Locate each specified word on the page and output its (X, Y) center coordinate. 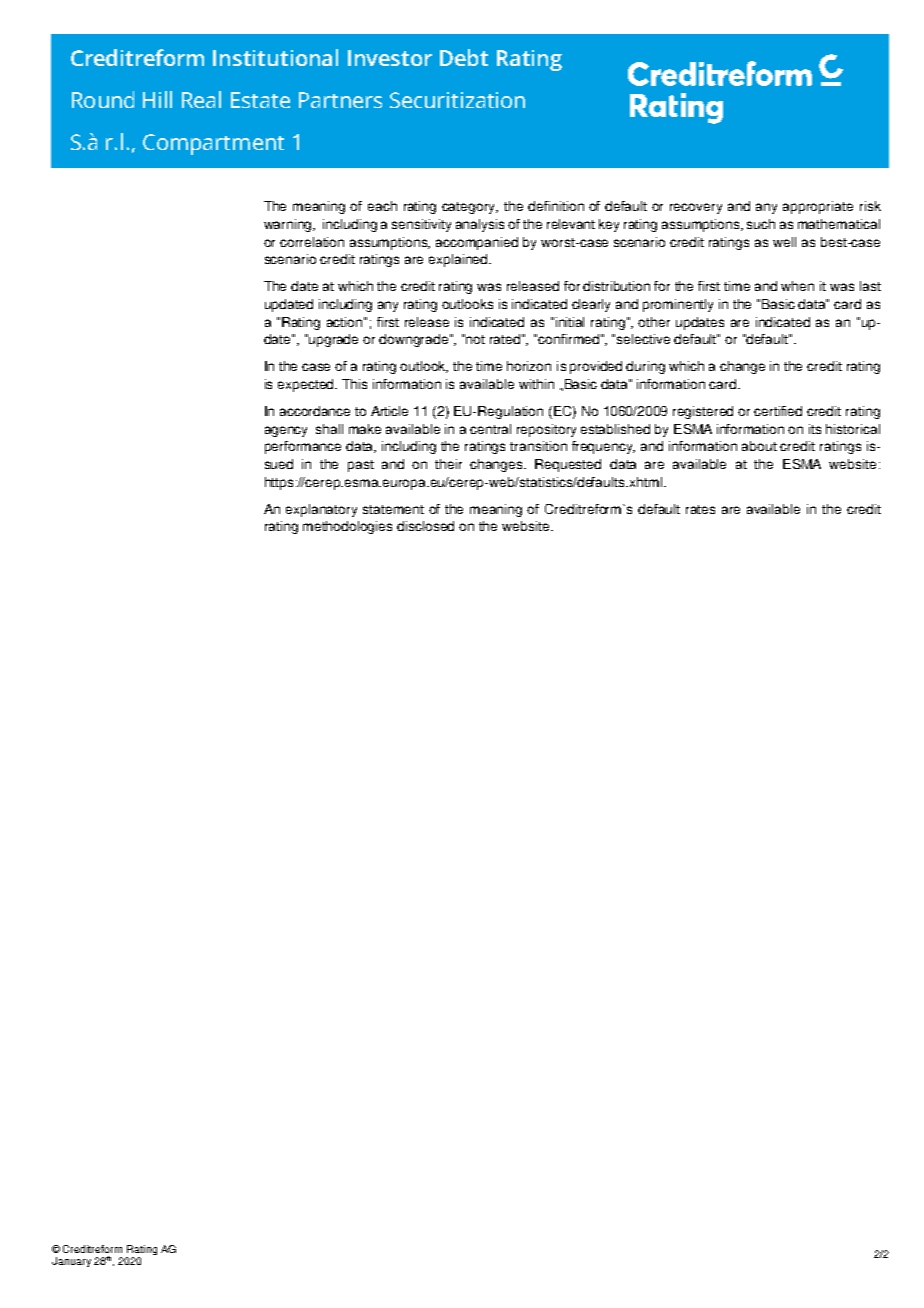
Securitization (457, 100)
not (475, 339)
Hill (157, 99)
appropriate (818, 207)
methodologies (347, 527)
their (448, 464)
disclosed (425, 526)
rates (700, 509)
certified (778, 411)
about (759, 446)
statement (393, 509)
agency (286, 431)
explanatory (321, 510)
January (71, 1262)
